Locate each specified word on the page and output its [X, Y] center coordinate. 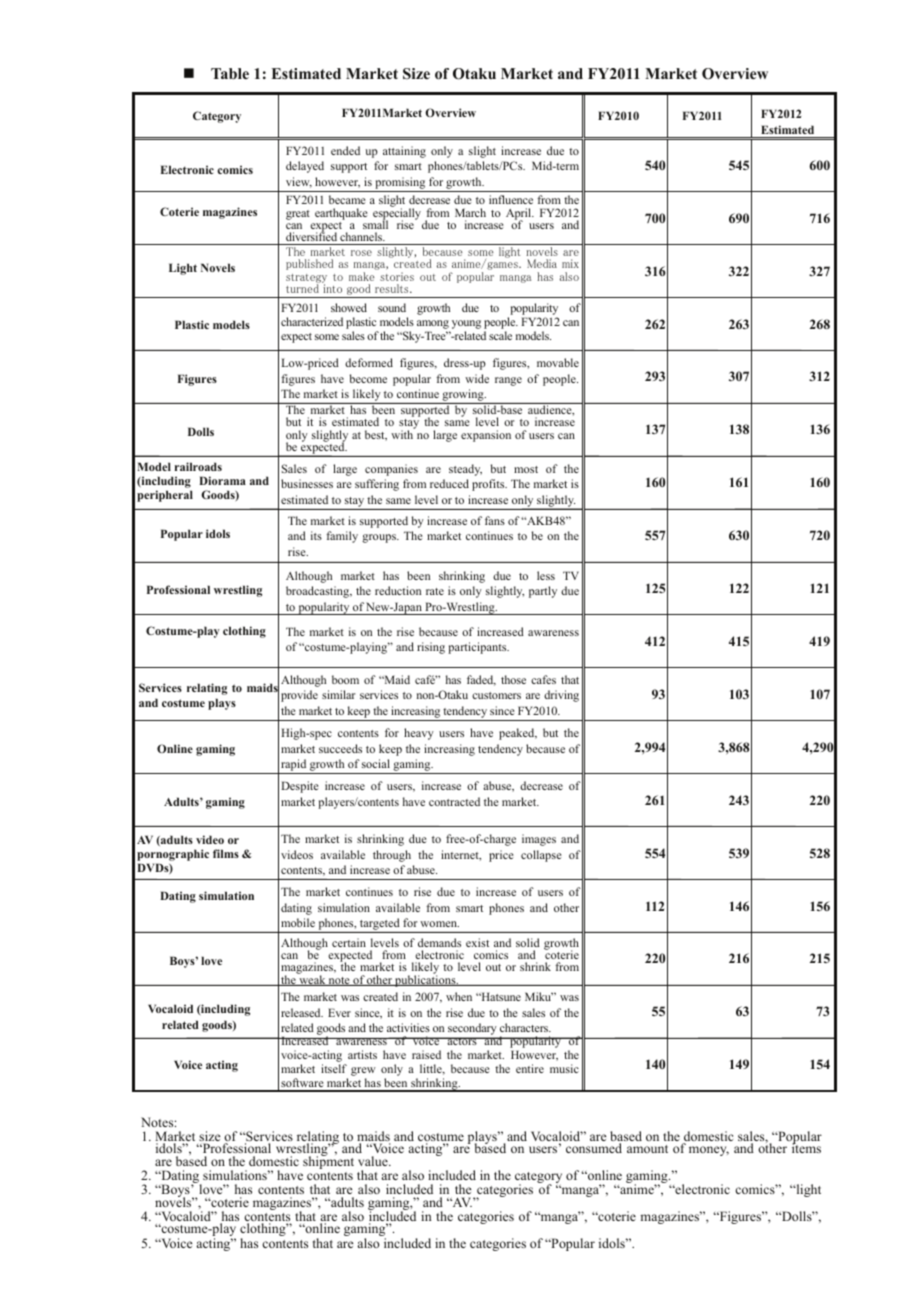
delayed [305, 167]
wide [477, 378]
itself [334, 1068]
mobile [298, 922]
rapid [294, 766]
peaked [518, 734]
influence [511, 199]
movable [558, 362]
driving [561, 696]
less [546, 575]
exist [477, 942]
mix [570, 263]
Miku [539, 996]
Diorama [222, 480]
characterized [312, 321]
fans [495, 520]
